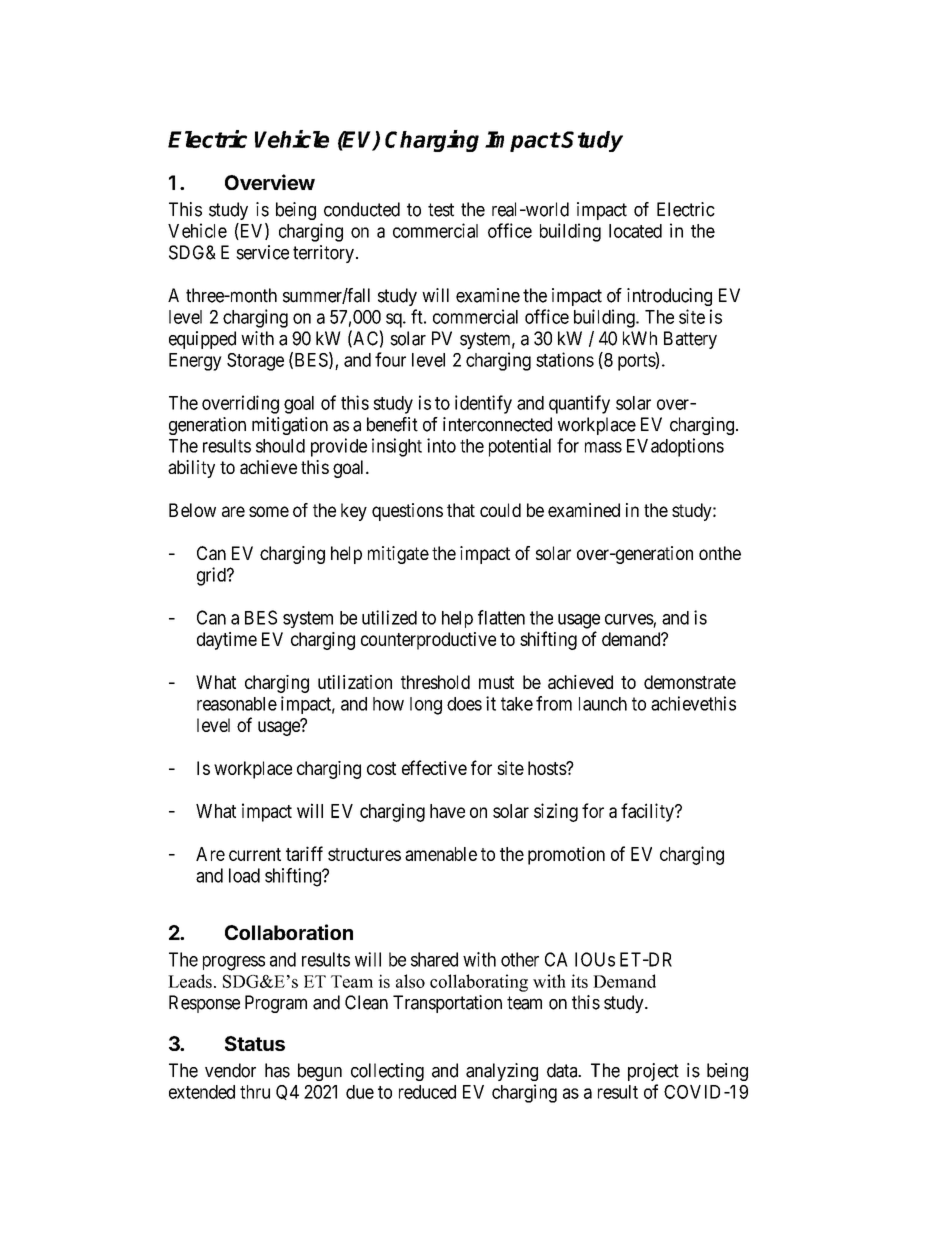 Image resolution: width=952 pixels, height=1233 pixels. What do you see at coordinates (262, 252) in the document?
I see `service` at bounding box center [262, 252].
